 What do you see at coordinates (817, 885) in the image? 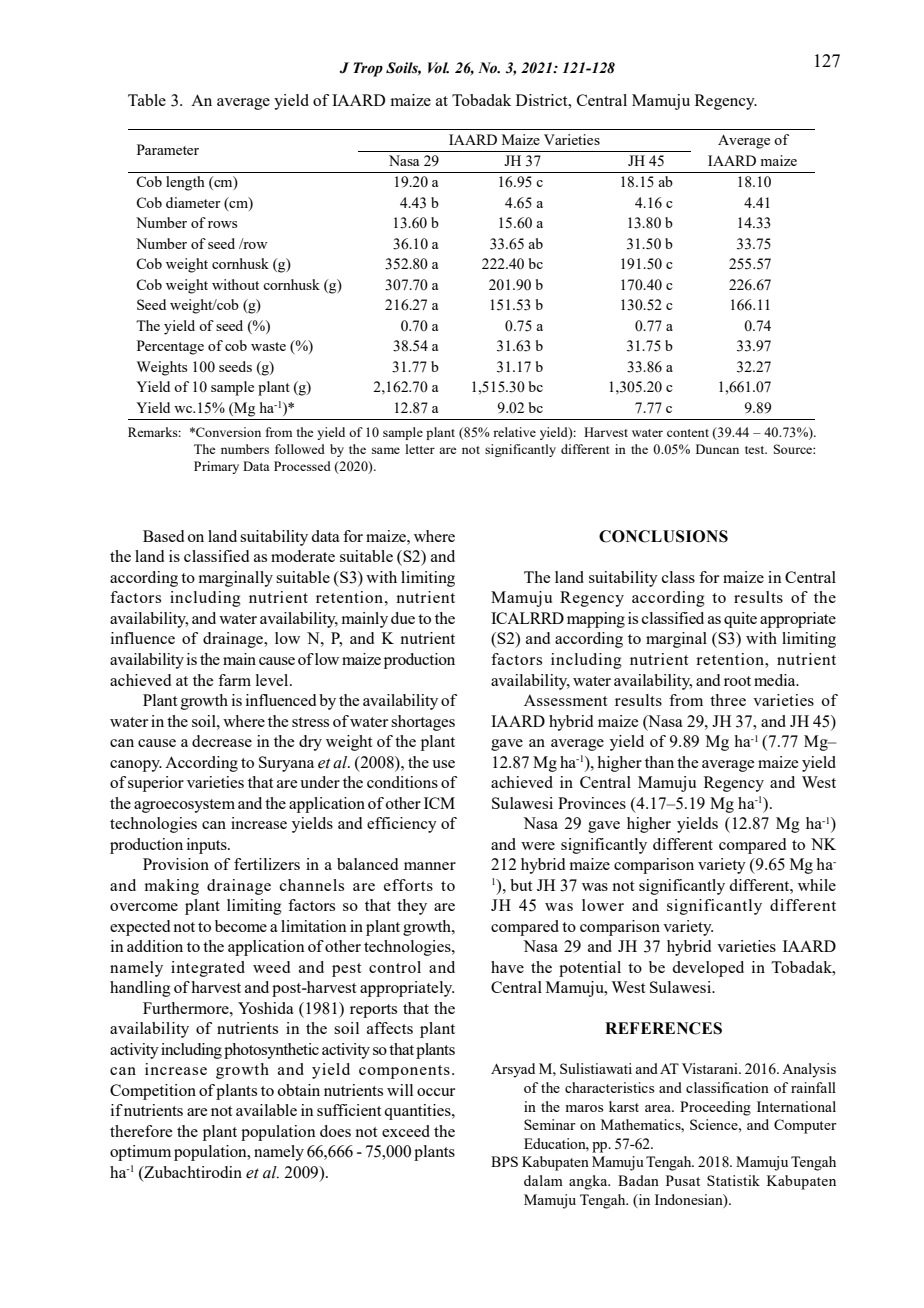
I see `while` at bounding box center [817, 885].
